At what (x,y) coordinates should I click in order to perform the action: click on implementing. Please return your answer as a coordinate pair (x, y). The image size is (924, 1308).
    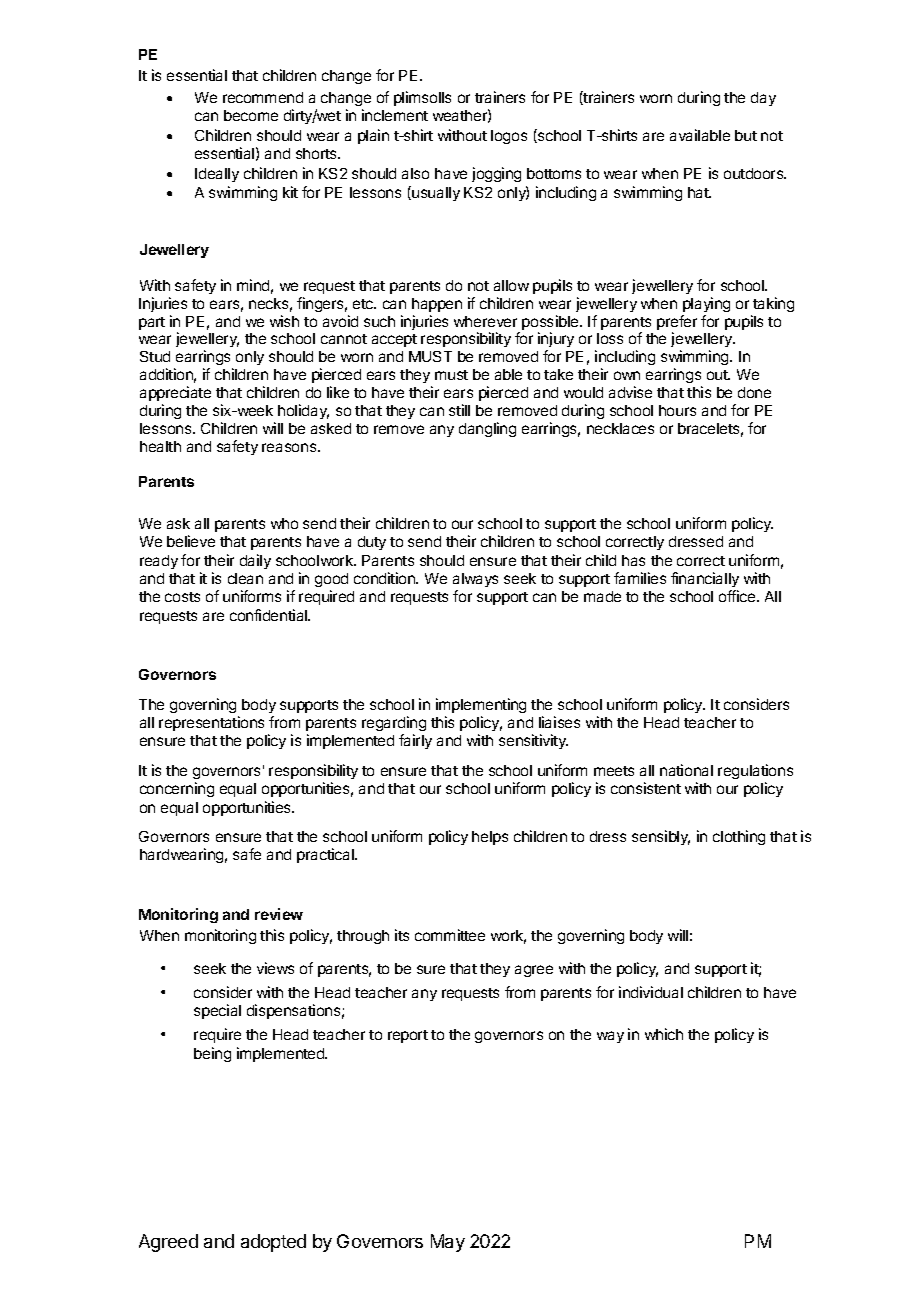
    Looking at the image, I should click on (481, 705).
